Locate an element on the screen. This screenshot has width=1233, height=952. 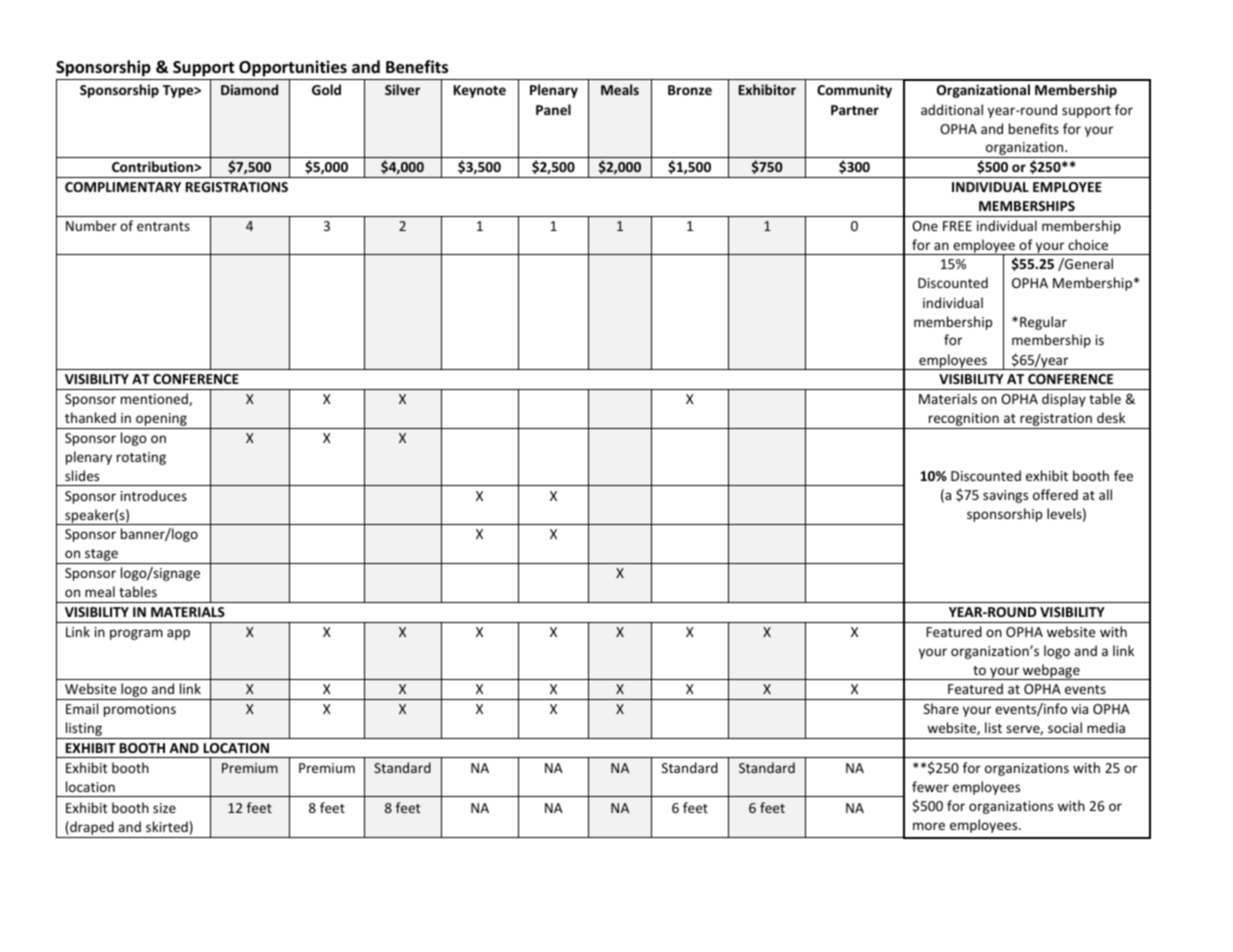
mentioned is located at coordinates (155, 399).
